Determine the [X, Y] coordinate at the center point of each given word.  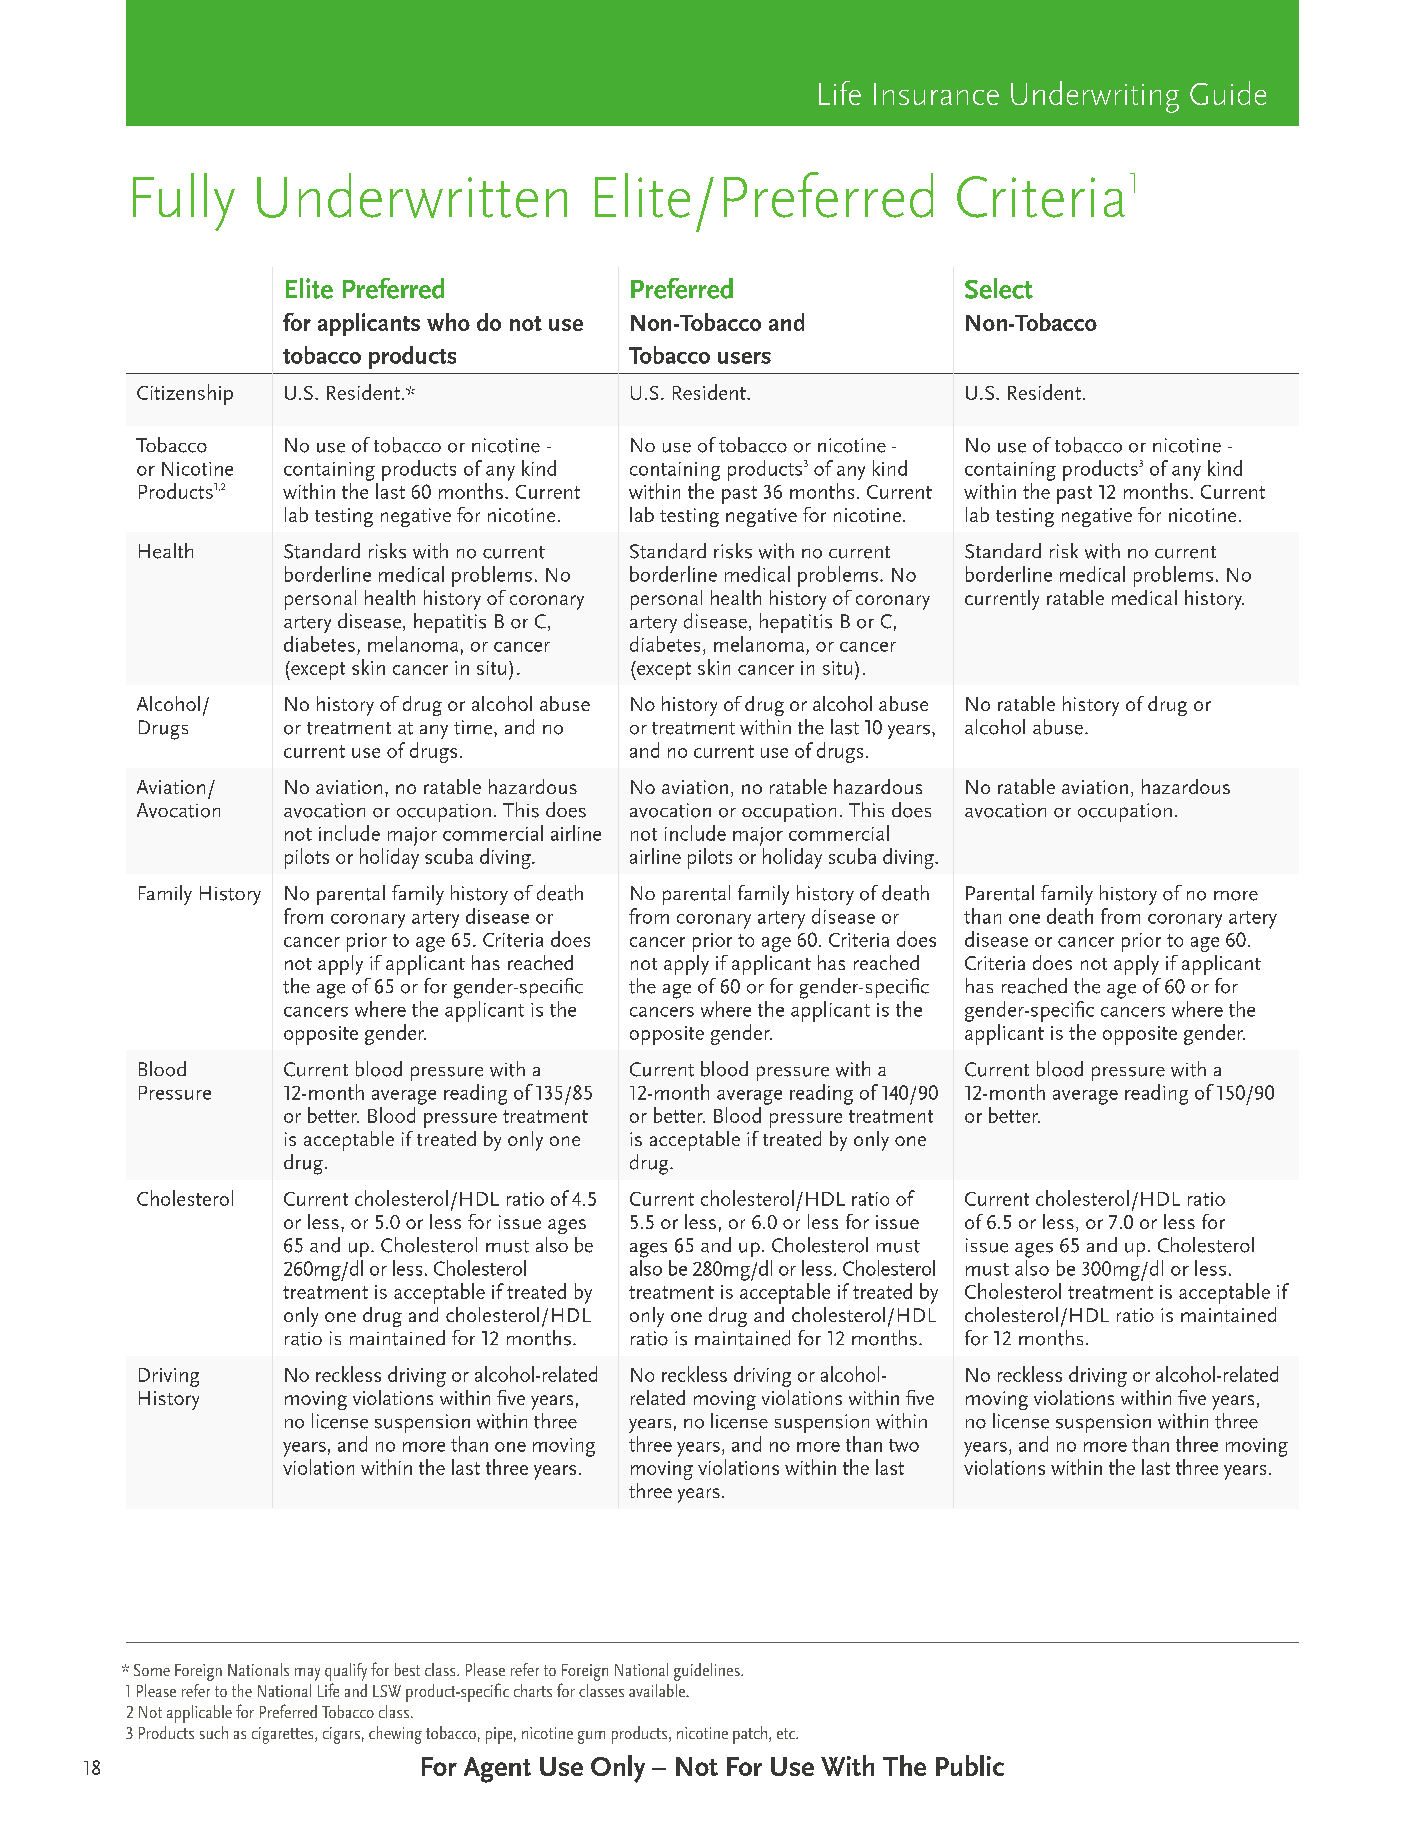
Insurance [936, 94]
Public [970, 1765]
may [307, 1674]
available [658, 1690]
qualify [346, 1672]
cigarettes [284, 1735]
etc [787, 1733]
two [904, 1445]
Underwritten [412, 195]
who [448, 322]
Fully [184, 202]
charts [533, 1690]
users [744, 358]
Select [999, 288]
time [474, 727]
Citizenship [185, 394]
